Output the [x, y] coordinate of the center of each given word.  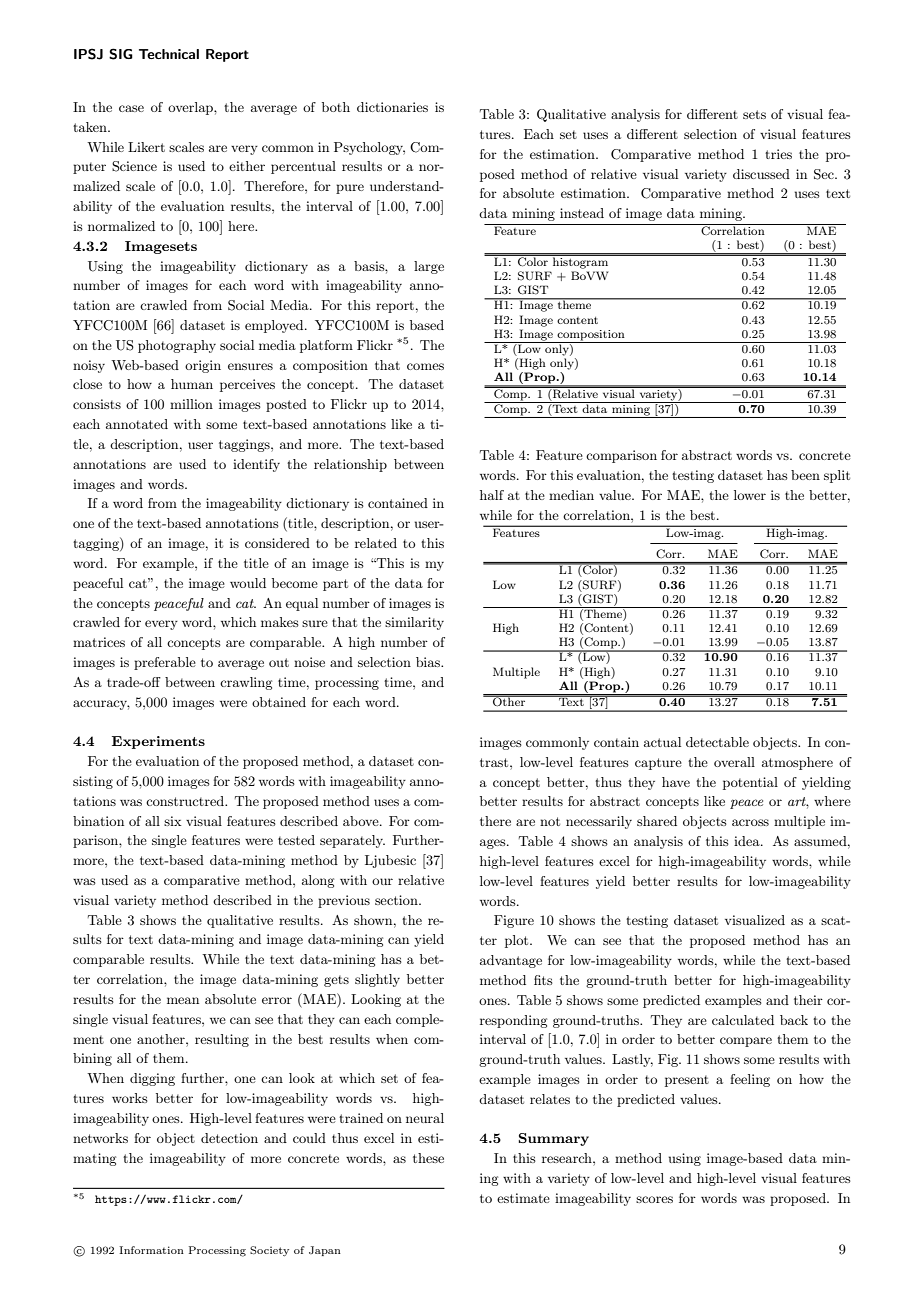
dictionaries [392, 107]
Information [151, 1250]
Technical [169, 54]
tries [778, 154]
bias [429, 662]
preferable [165, 663]
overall [734, 762]
